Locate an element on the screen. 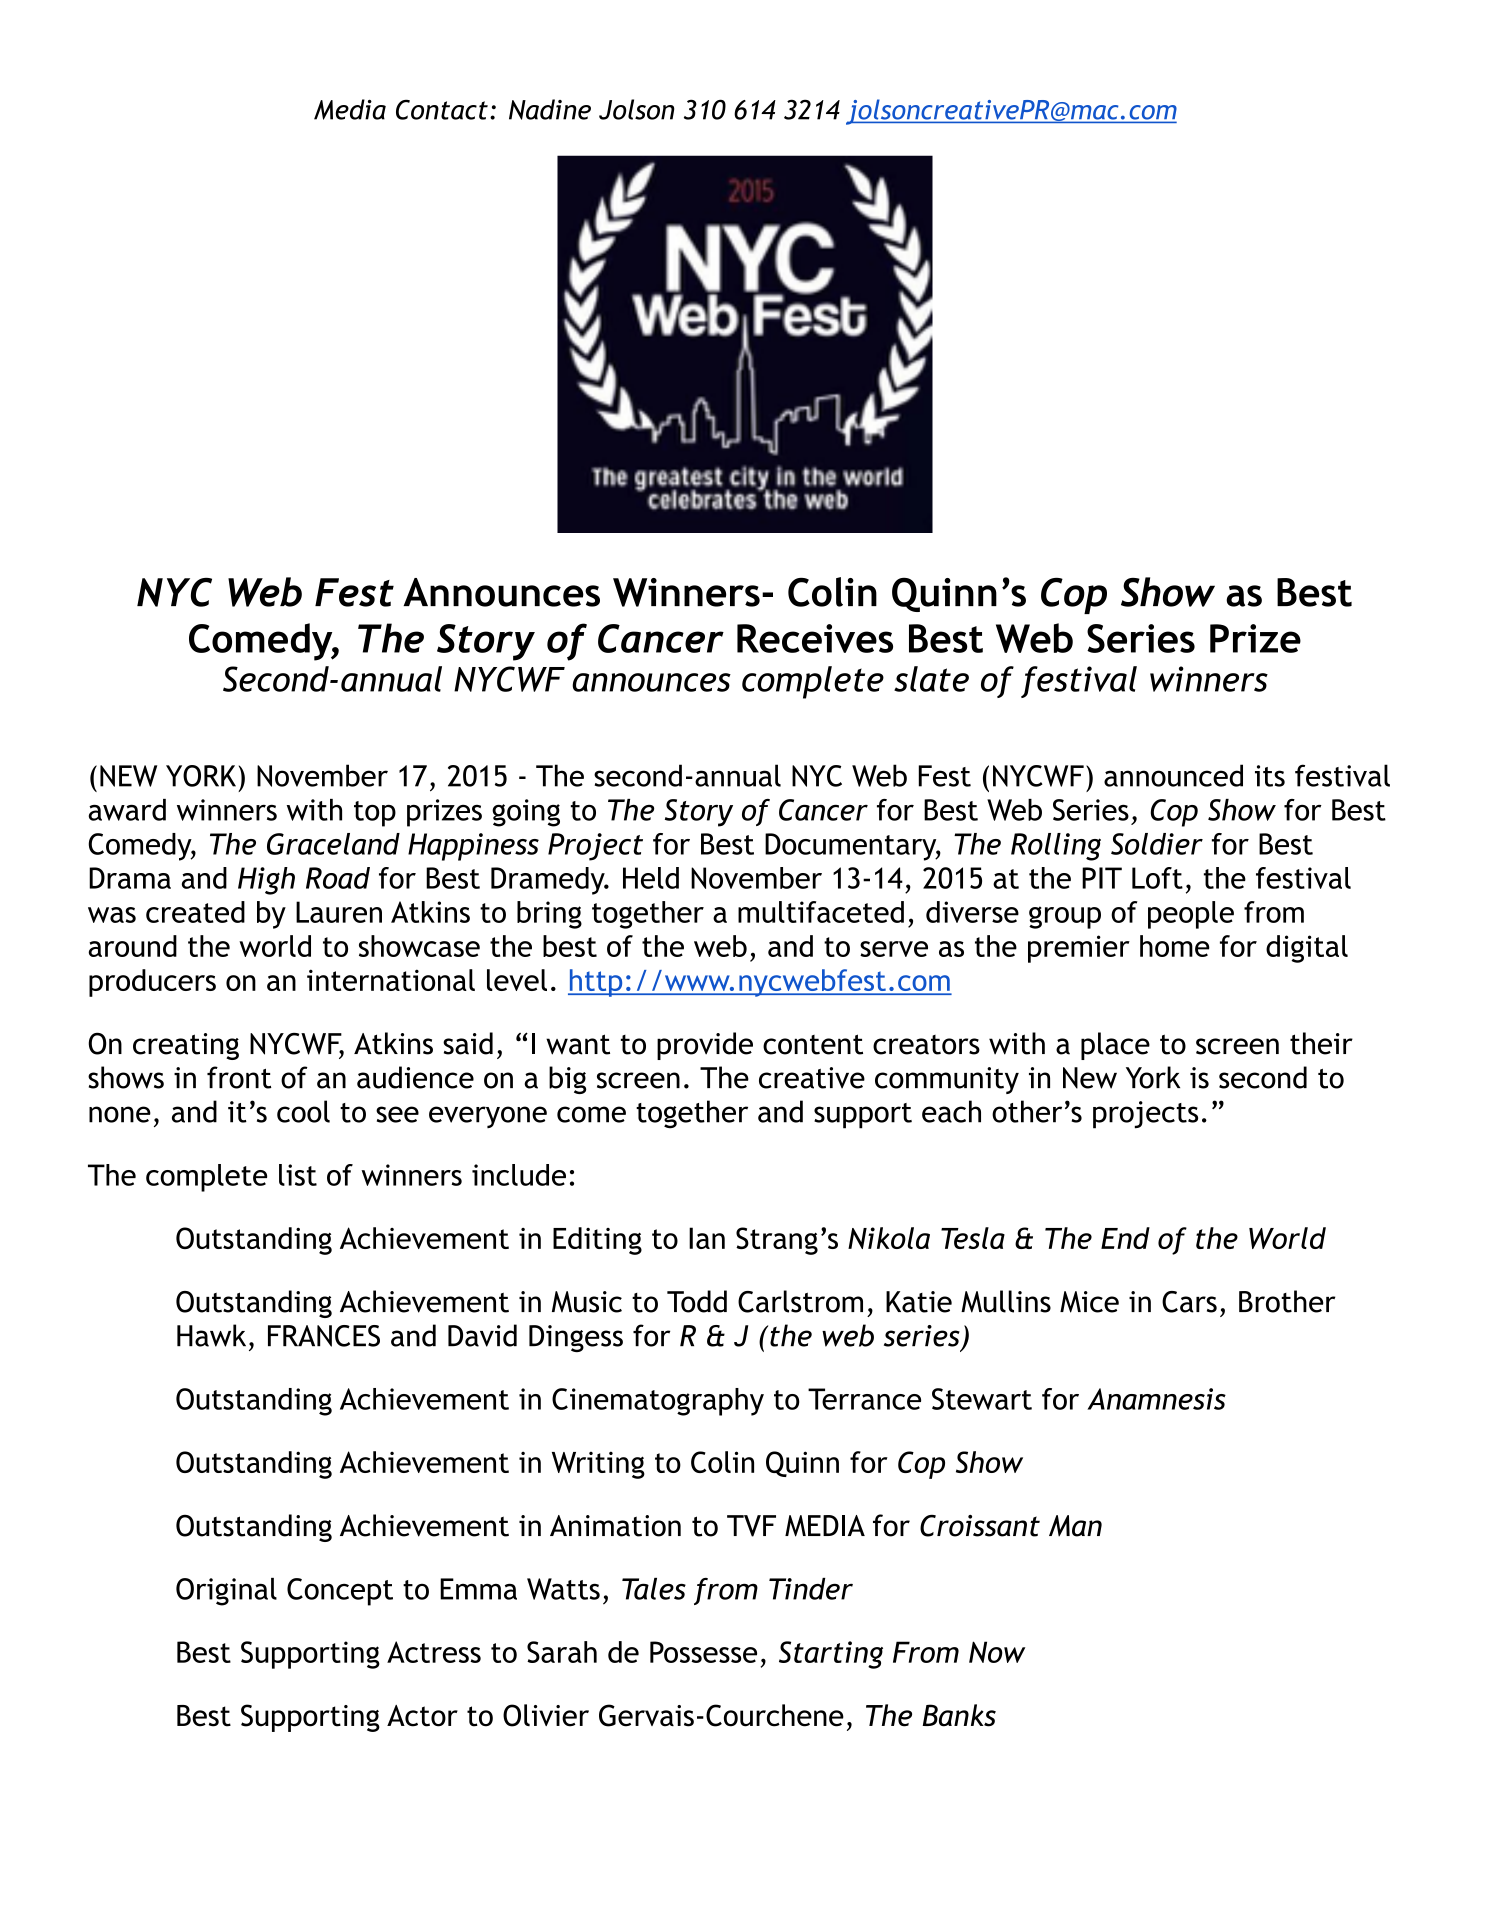 The image size is (1490, 1928). Now is located at coordinates (997, 1652).
